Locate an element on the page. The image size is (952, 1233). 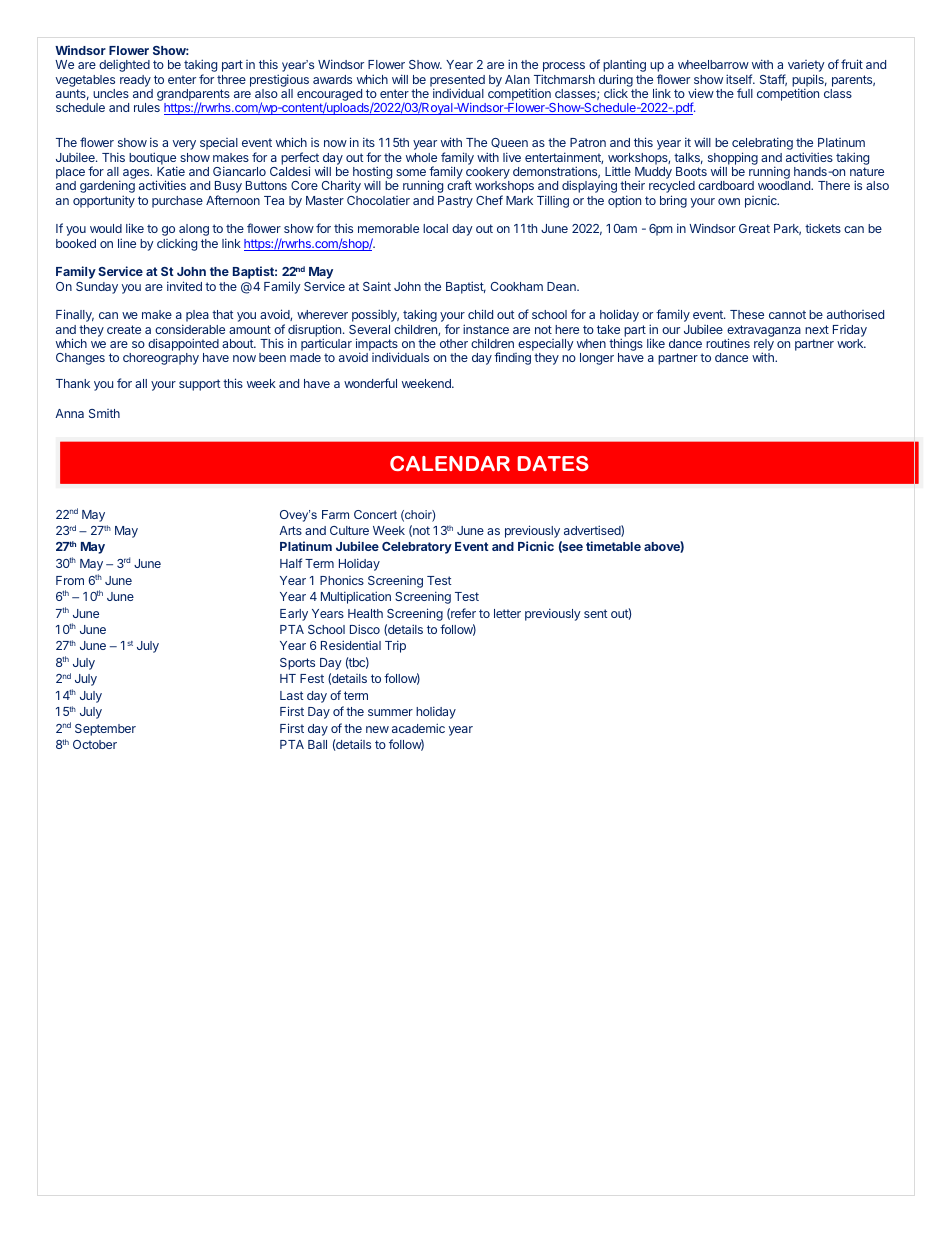
September is located at coordinates (105, 730).
